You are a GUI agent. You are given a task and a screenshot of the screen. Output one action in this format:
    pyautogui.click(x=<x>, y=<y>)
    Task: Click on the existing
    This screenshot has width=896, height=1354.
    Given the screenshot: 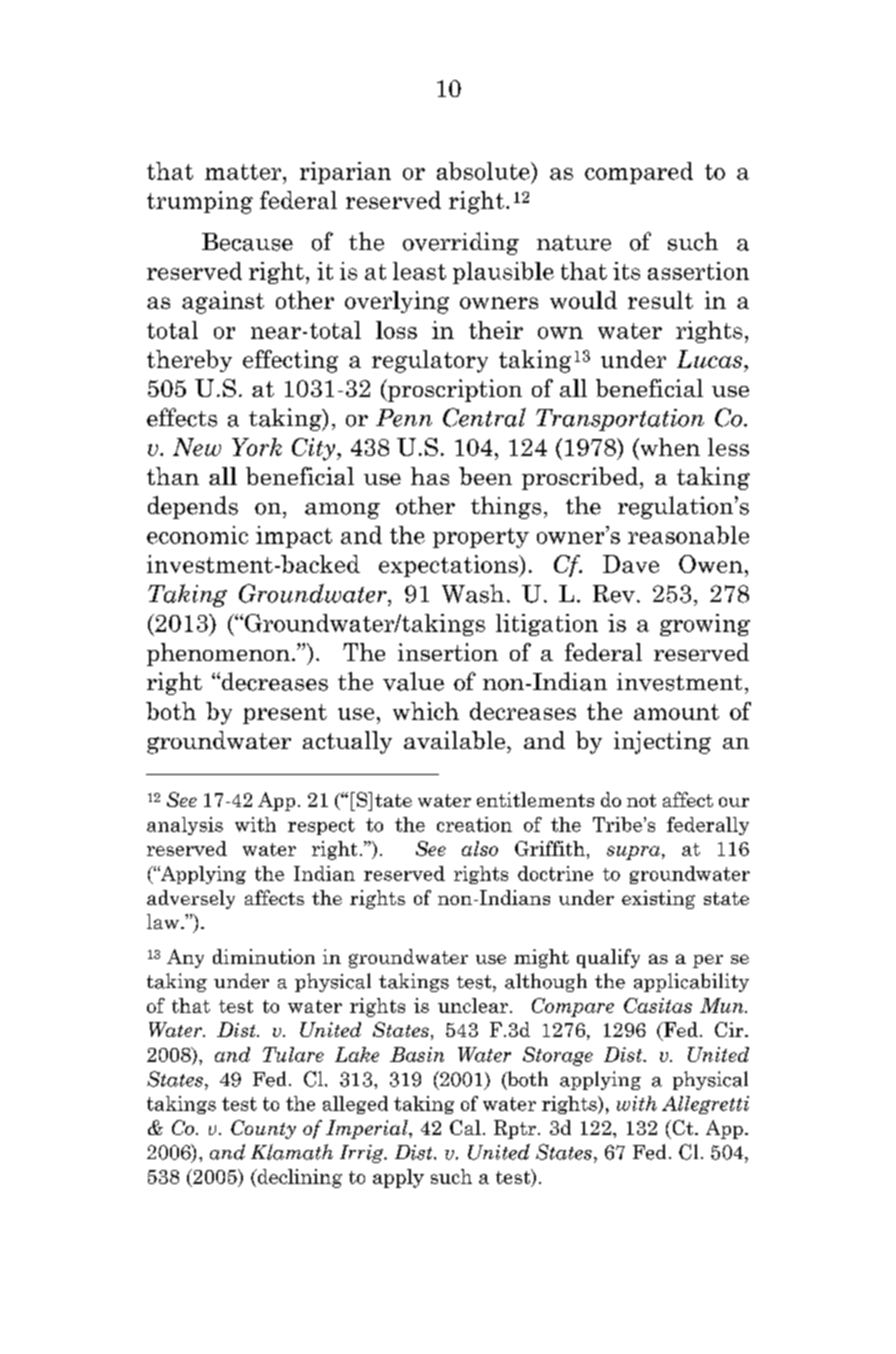 What is the action you would take?
    pyautogui.click(x=658, y=899)
